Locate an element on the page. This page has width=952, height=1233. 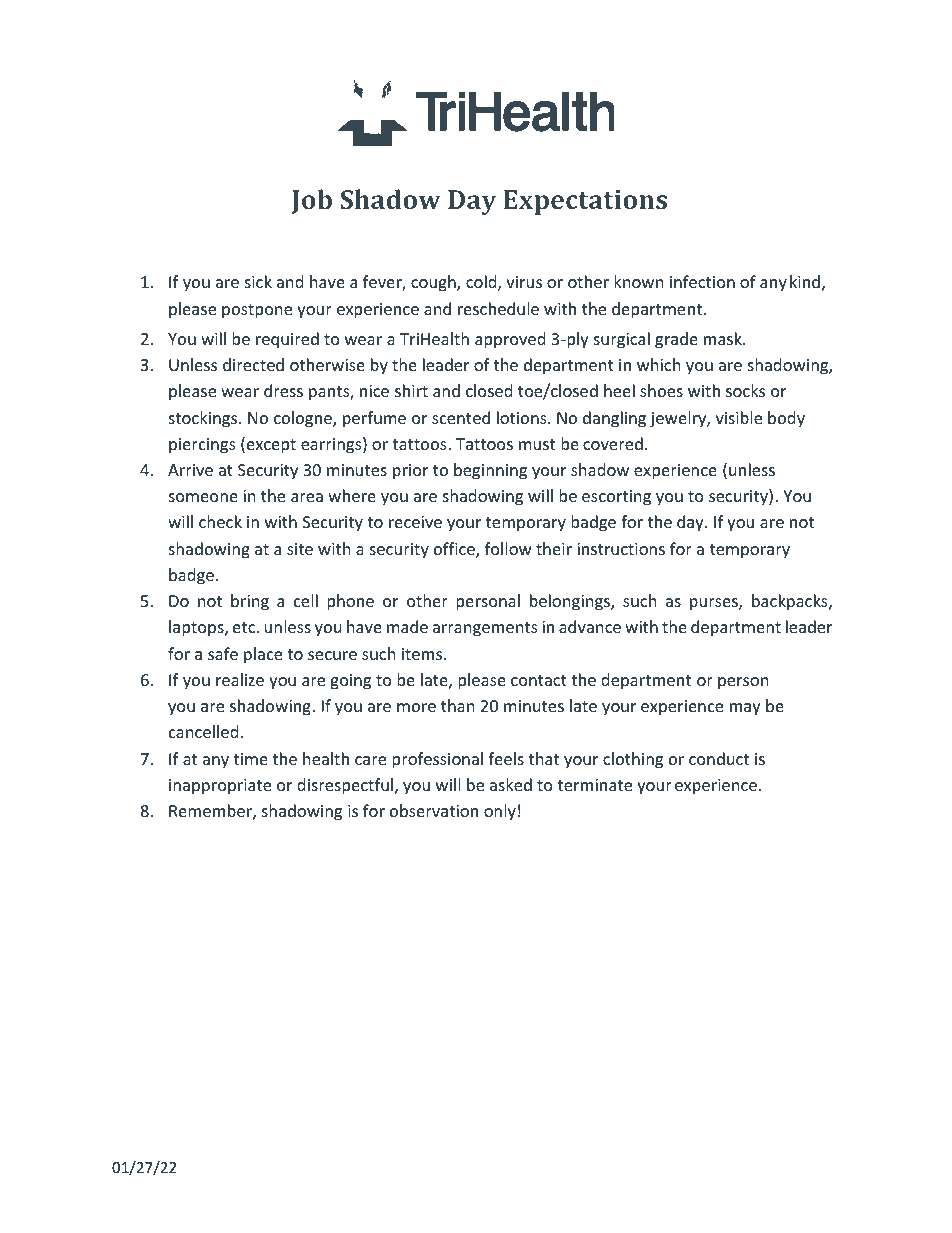
Job is located at coordinates (312, 201).
